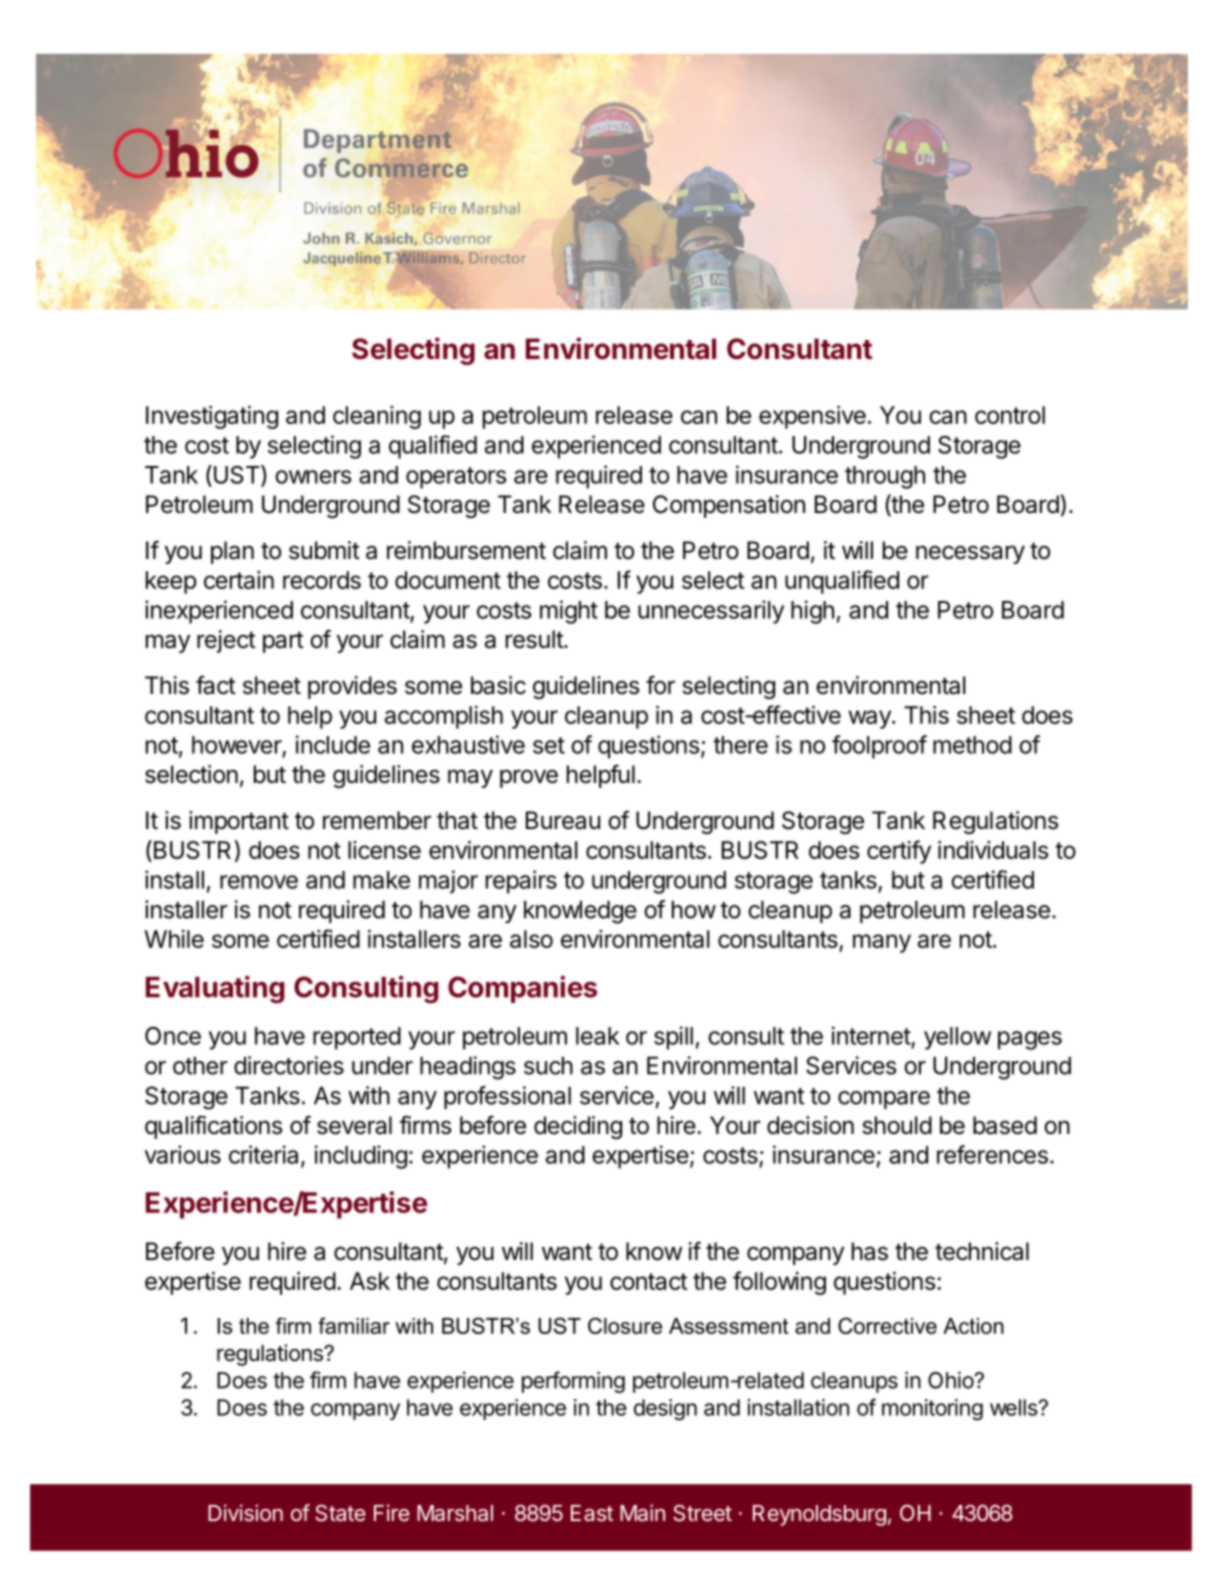 Image resolution: width=1223 pixels, height=1583 pixels. Describe the element at coordinates (265, 1155) in the document. I see `criteria` at that location.
